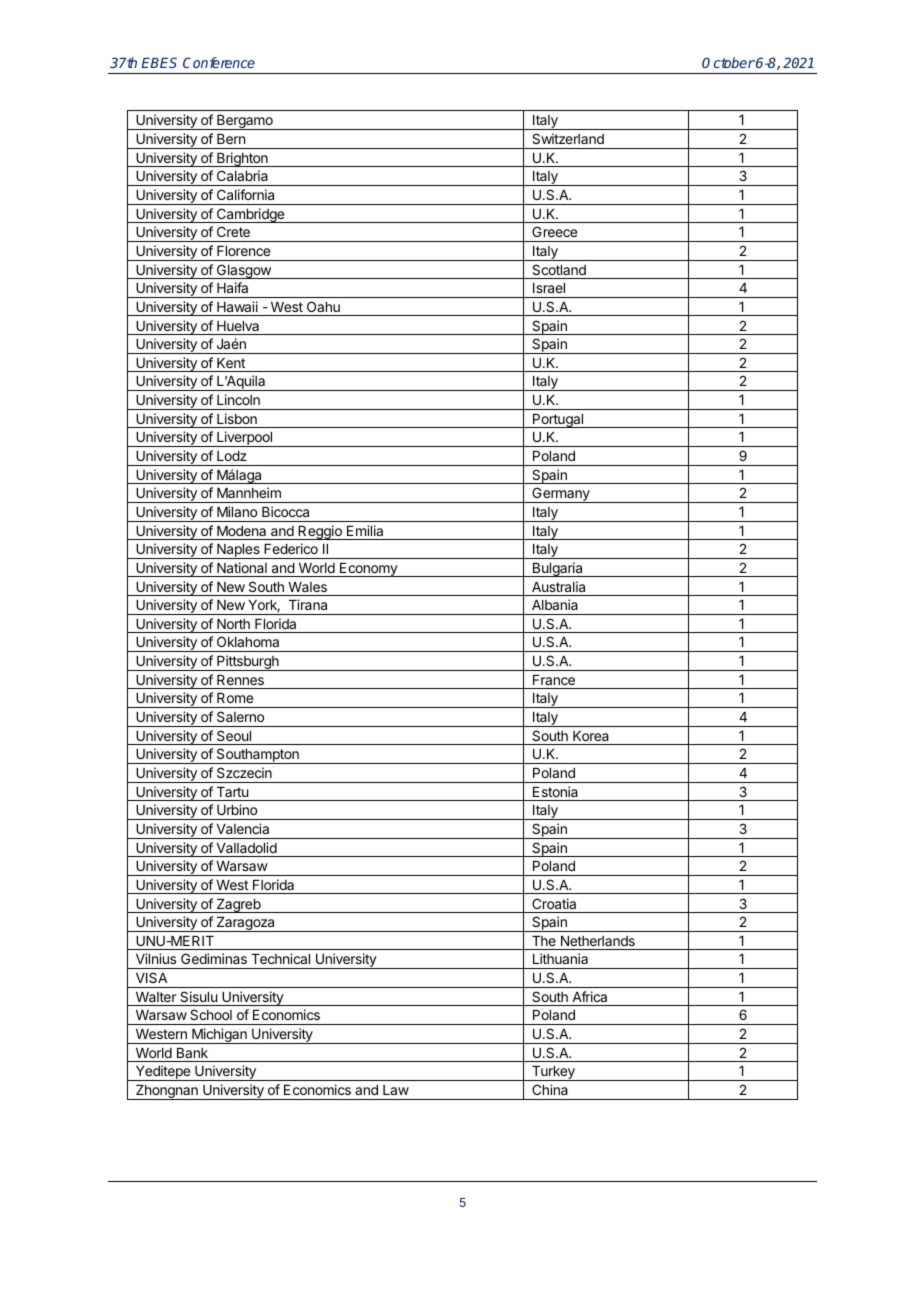 The image size is (924, 1308). I want to click on Tartu, so click(232, 792).
